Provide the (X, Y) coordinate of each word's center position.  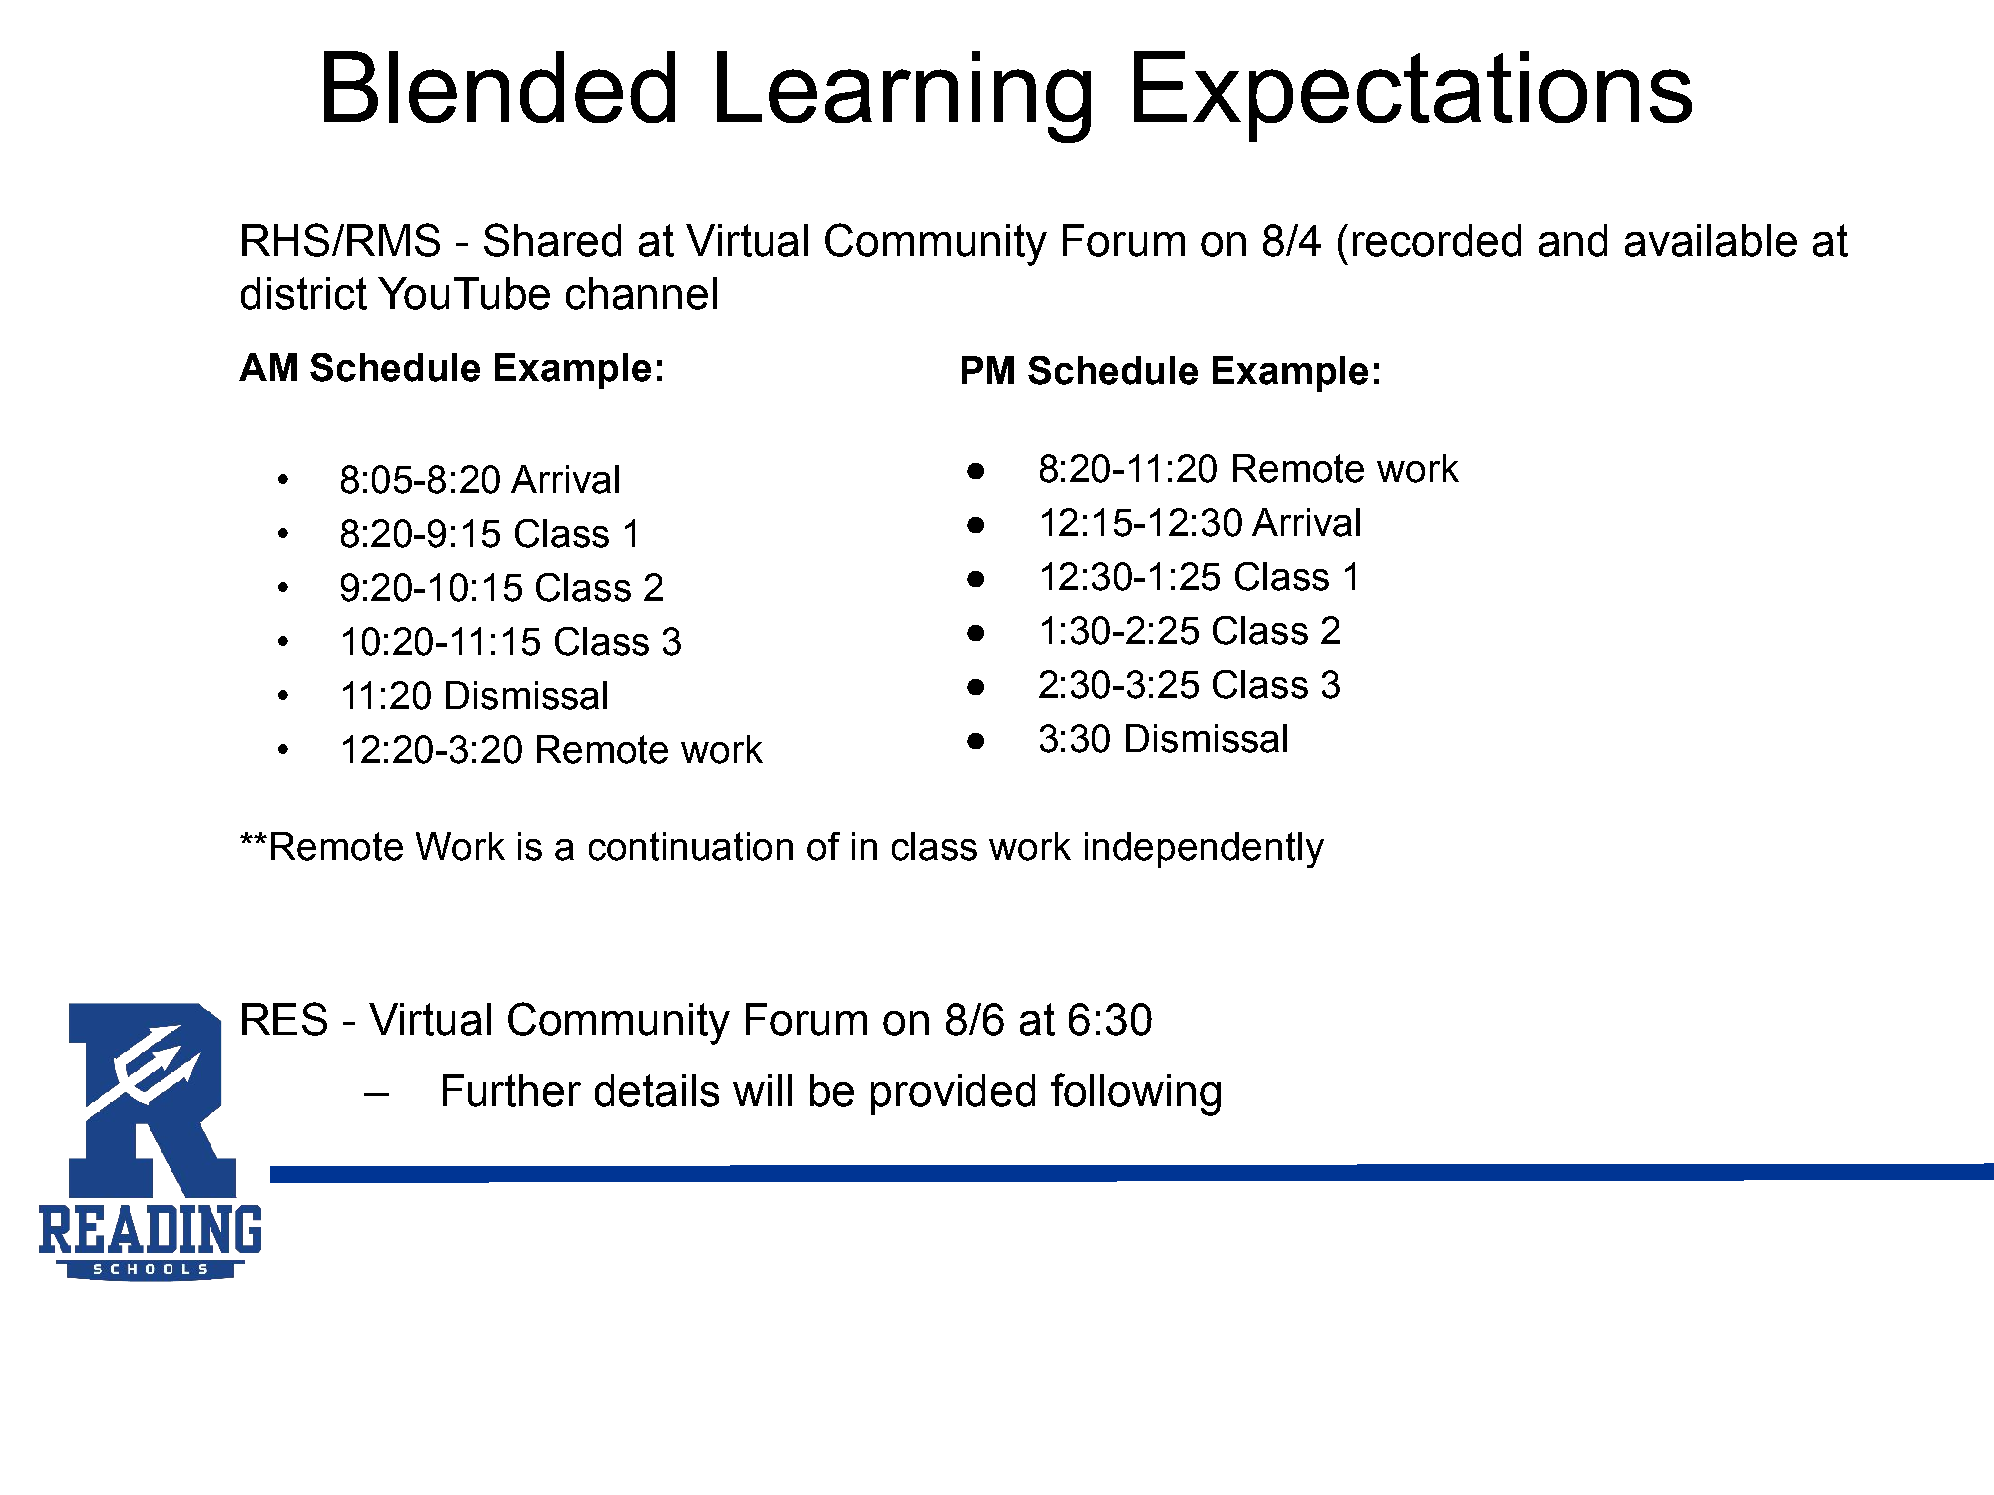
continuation (691, 846)
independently (1204, 850)
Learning (904, 97)
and (1573, 240)
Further (512, 1090)
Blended (499, 87)
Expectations (1413, 96)
